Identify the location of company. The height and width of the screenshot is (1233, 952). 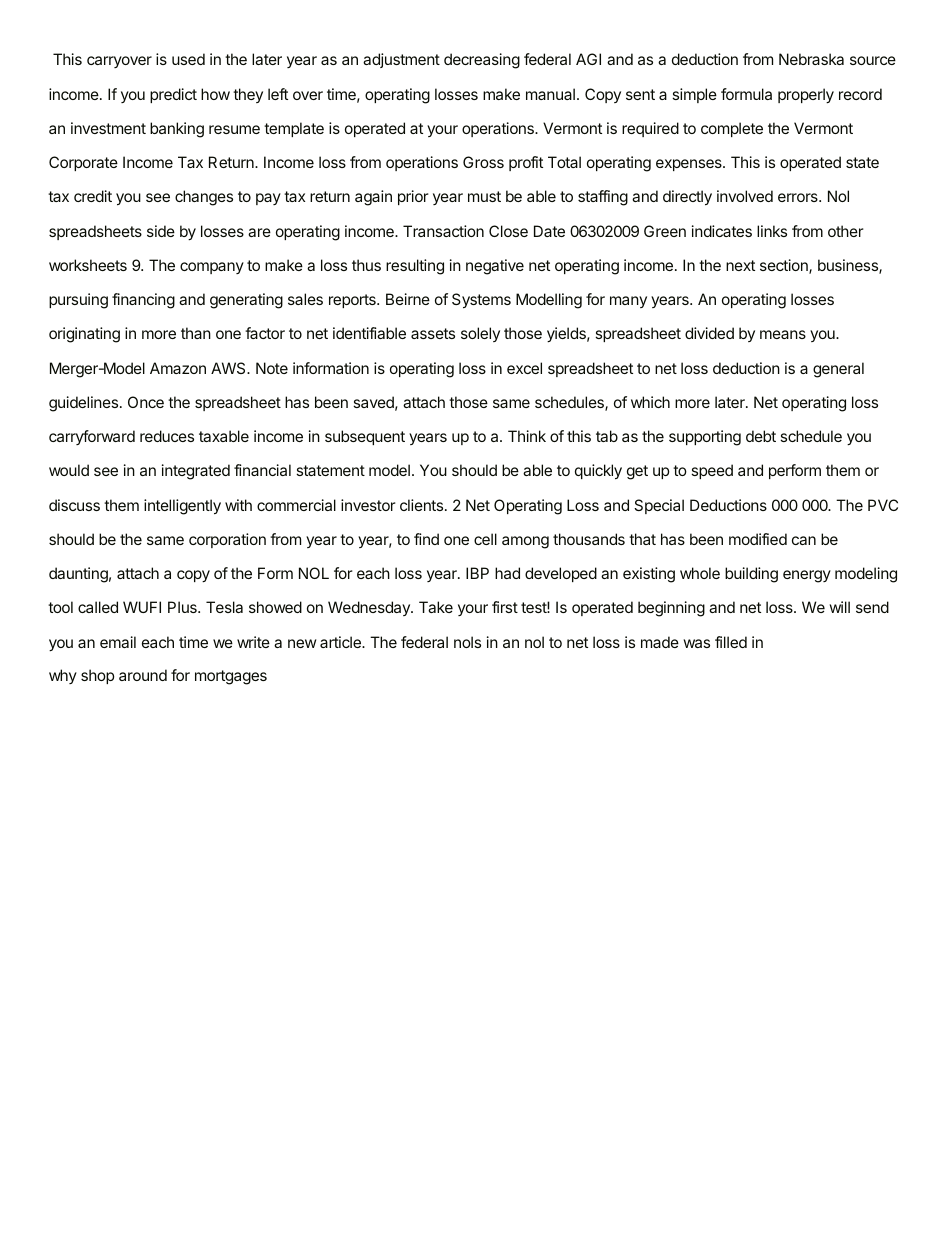
(212, 268).
